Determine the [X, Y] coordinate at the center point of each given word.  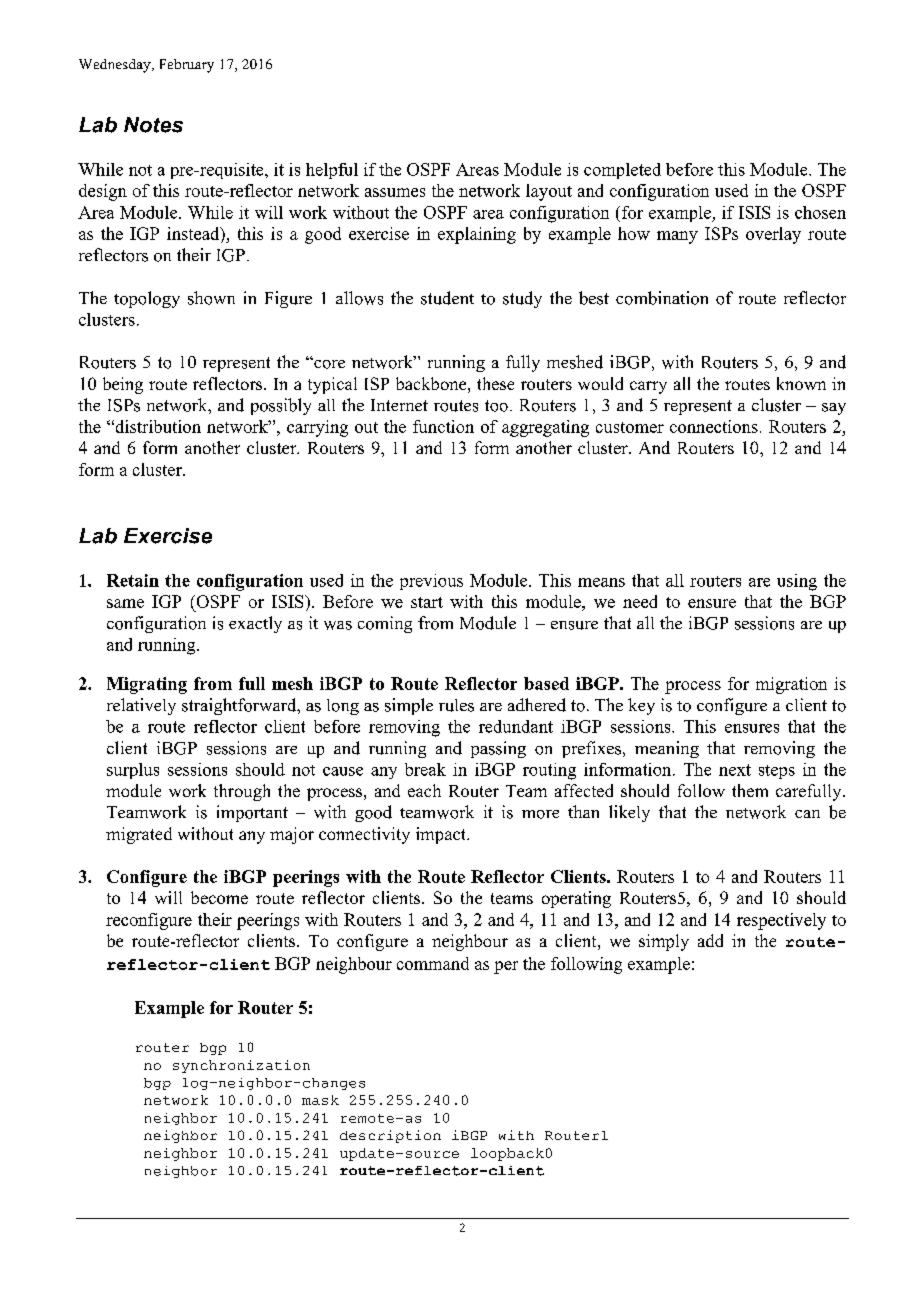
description [390, 1136]
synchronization [241, 1066]
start [427, 602]
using [797, 582]
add [710, 940]
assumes [395, 192]
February [187, 66]
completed [622, 171]
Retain [133, 580]
